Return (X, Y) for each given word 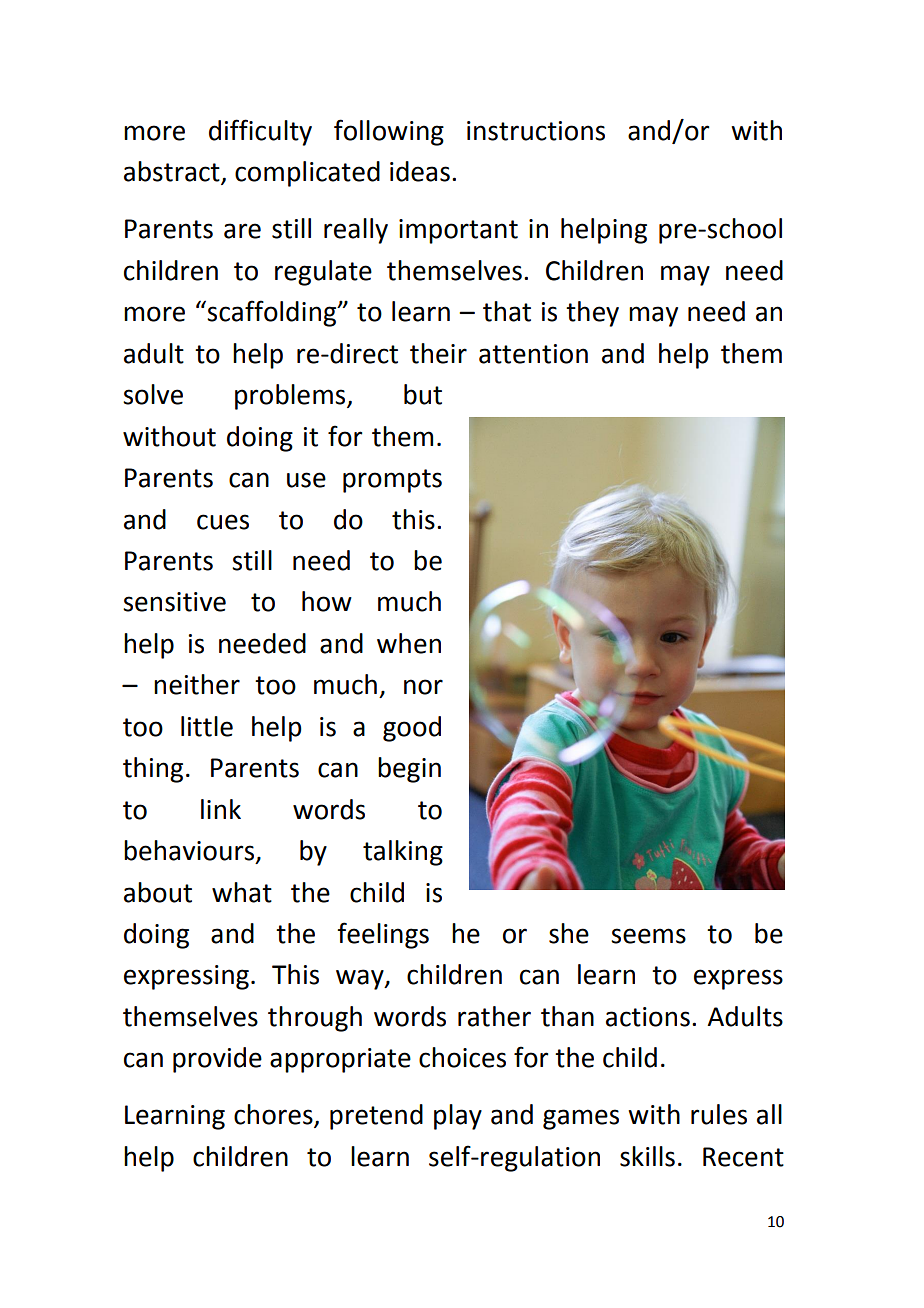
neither (197, 684)
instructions (536, 131)
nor (423, 687)
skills (647, 1156)
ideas (420, 171)
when (409, 643)
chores (274, 1115)
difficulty (260, 132)
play (458, 1117)
